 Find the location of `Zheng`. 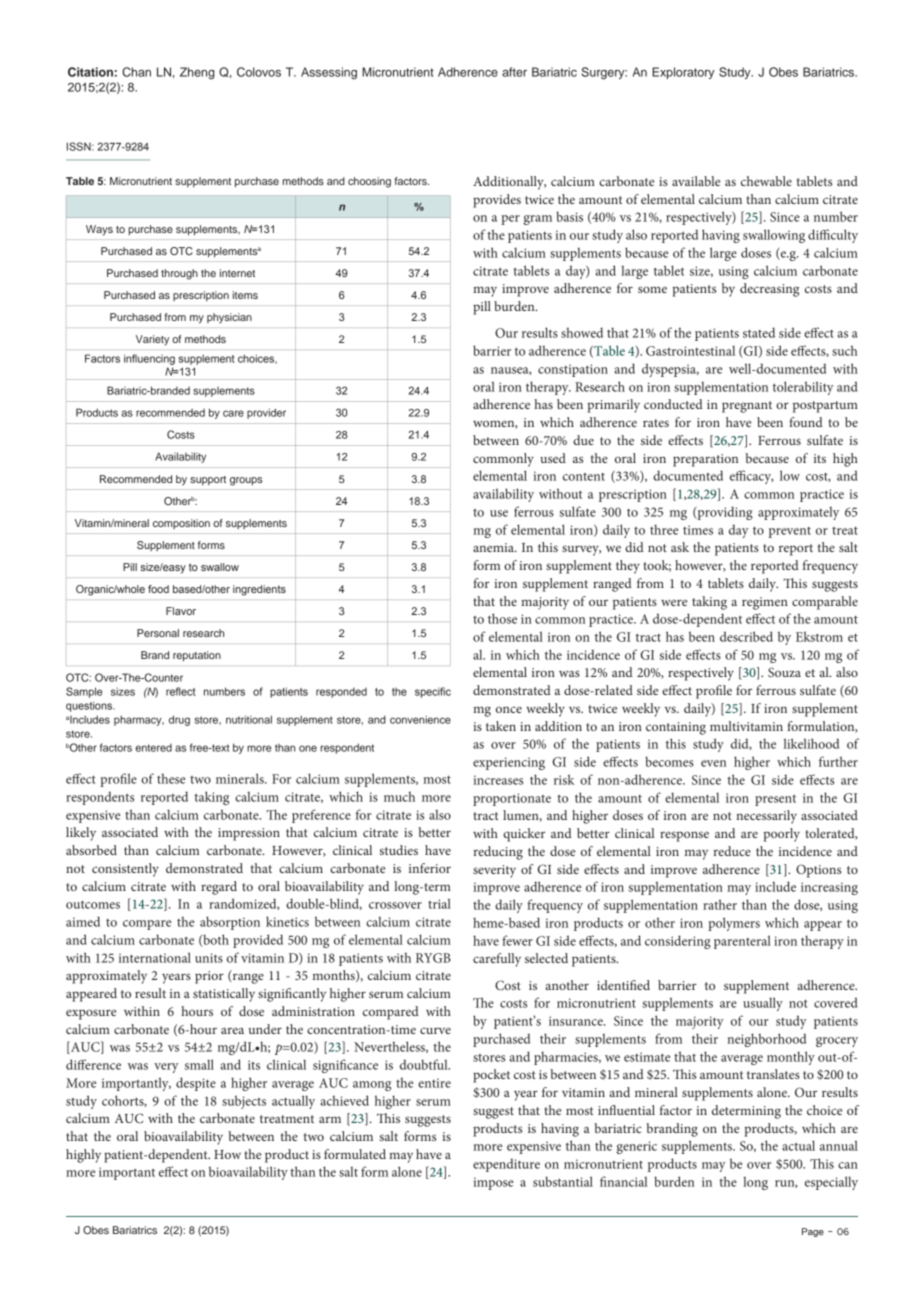

Zheng is located at coordinates (197, 73).
